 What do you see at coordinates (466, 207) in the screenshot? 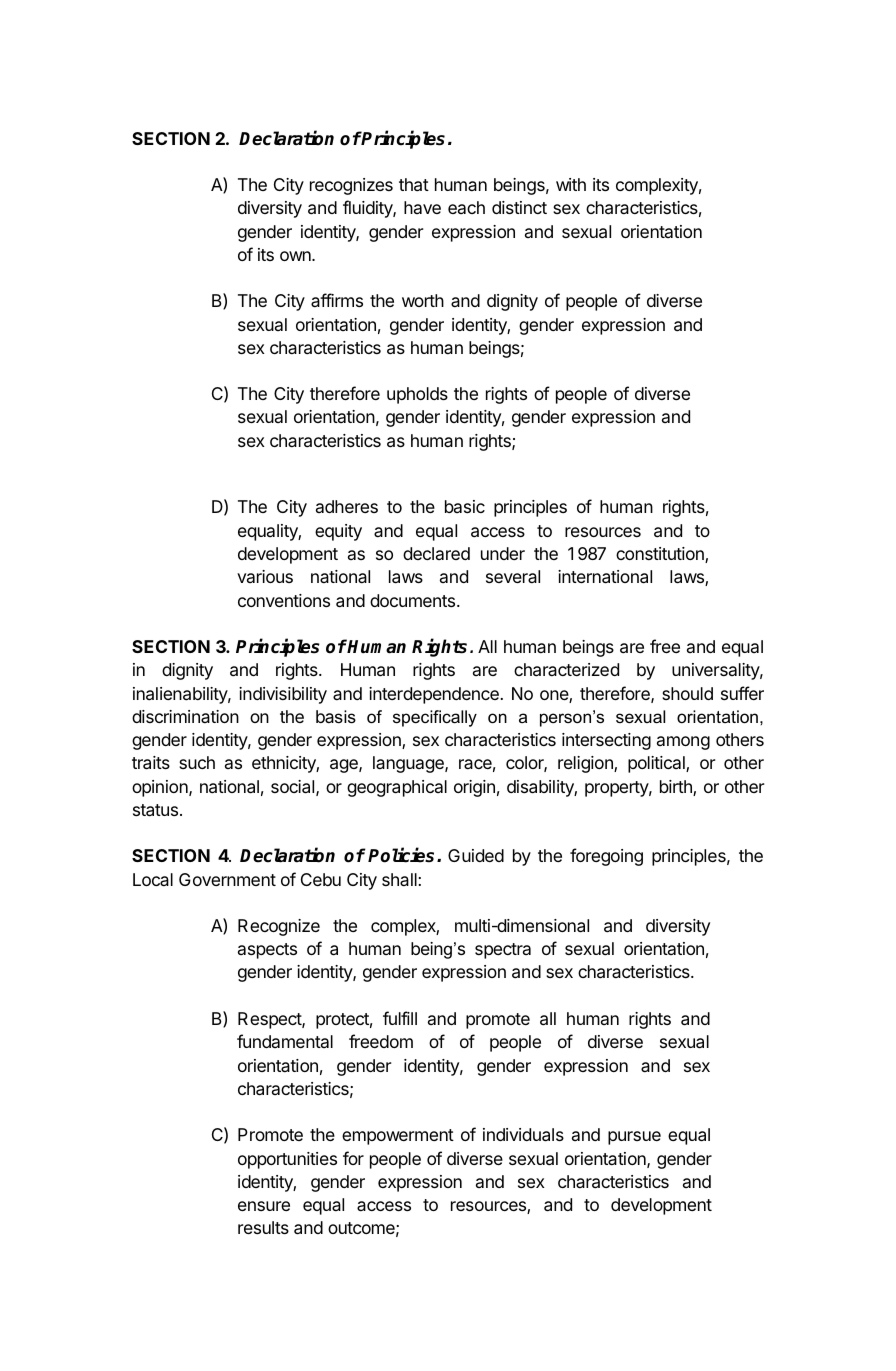
I see `each` at bounding box center [466, 207].
